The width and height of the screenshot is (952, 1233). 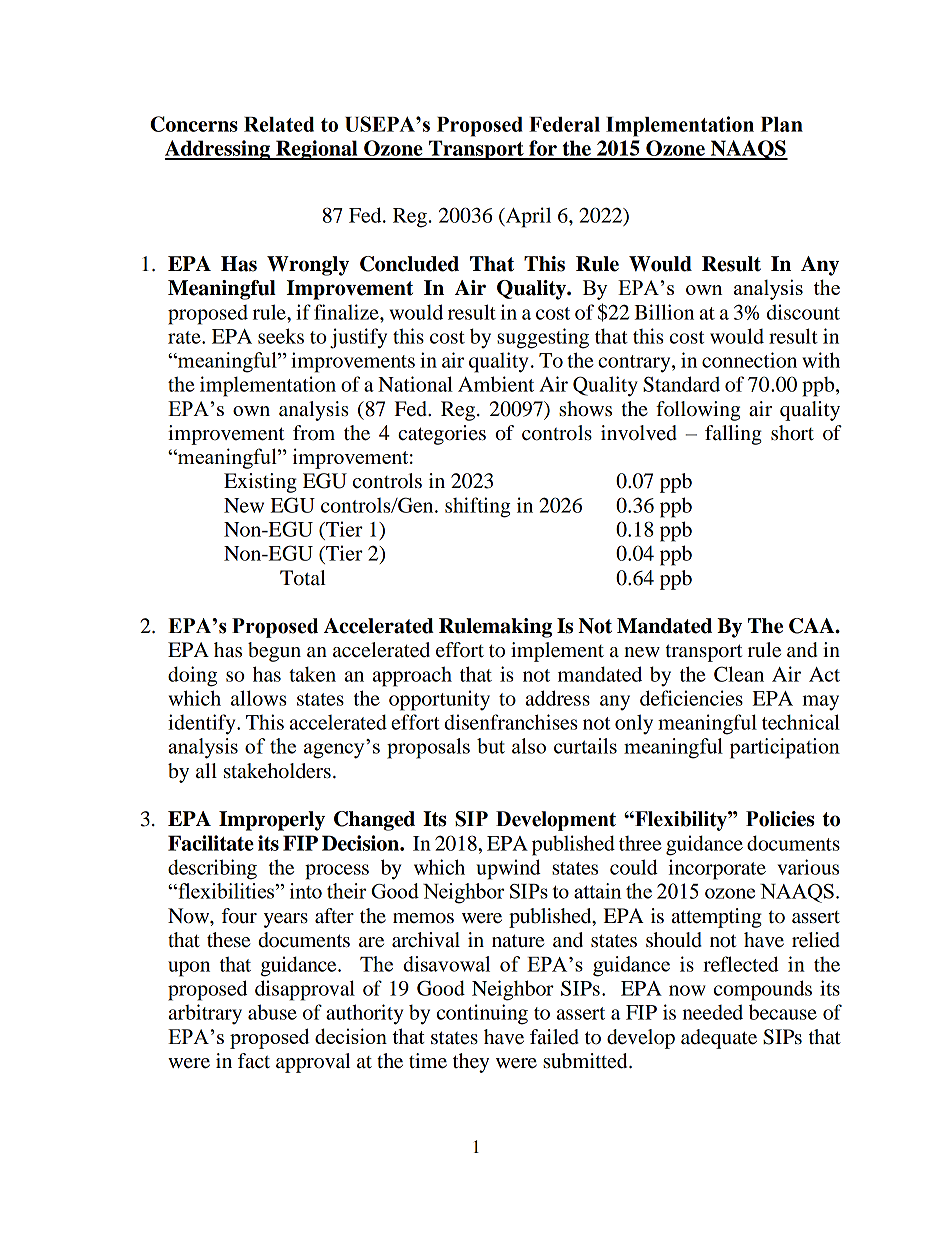 I want to click on Federal, so click(x=564, y=124).
